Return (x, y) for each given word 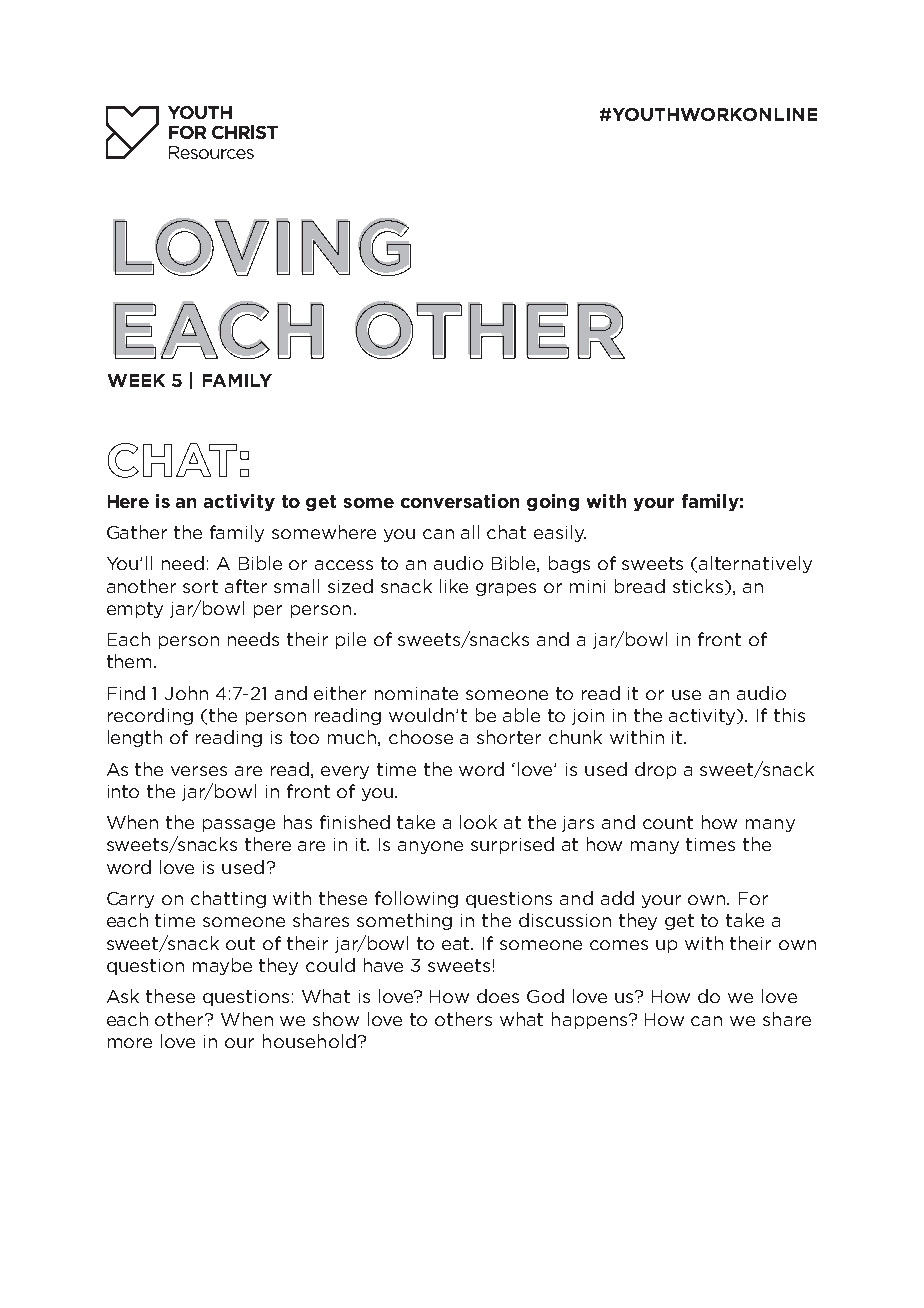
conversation (460, 501)
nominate (416, 693)
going (553, 502)
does (498, 996)
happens (591, 1020)
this (789, 715)
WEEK (136, 380)
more (130, 1043)
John (186, 693)
